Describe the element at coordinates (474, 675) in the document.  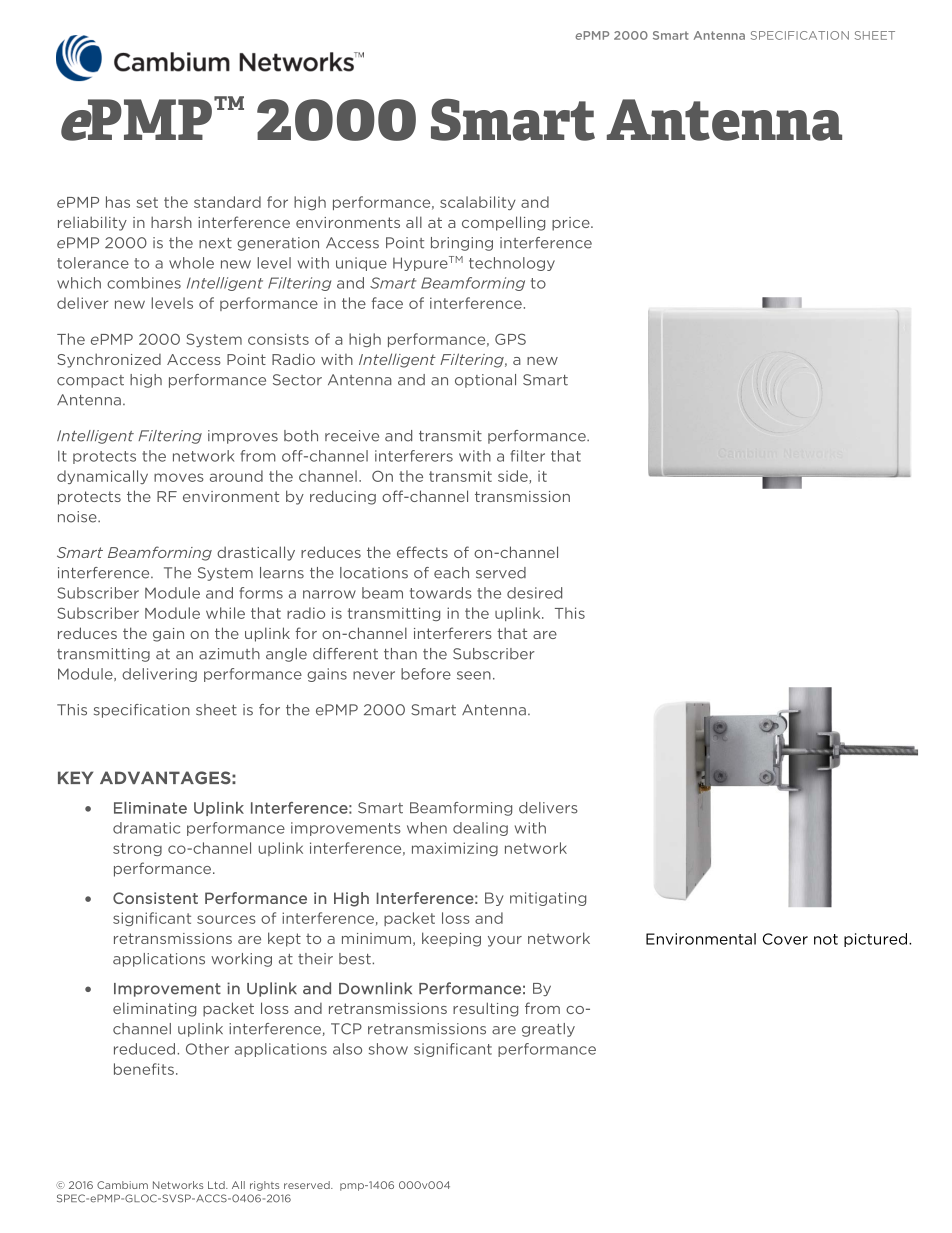
I see `seen` at that location.
